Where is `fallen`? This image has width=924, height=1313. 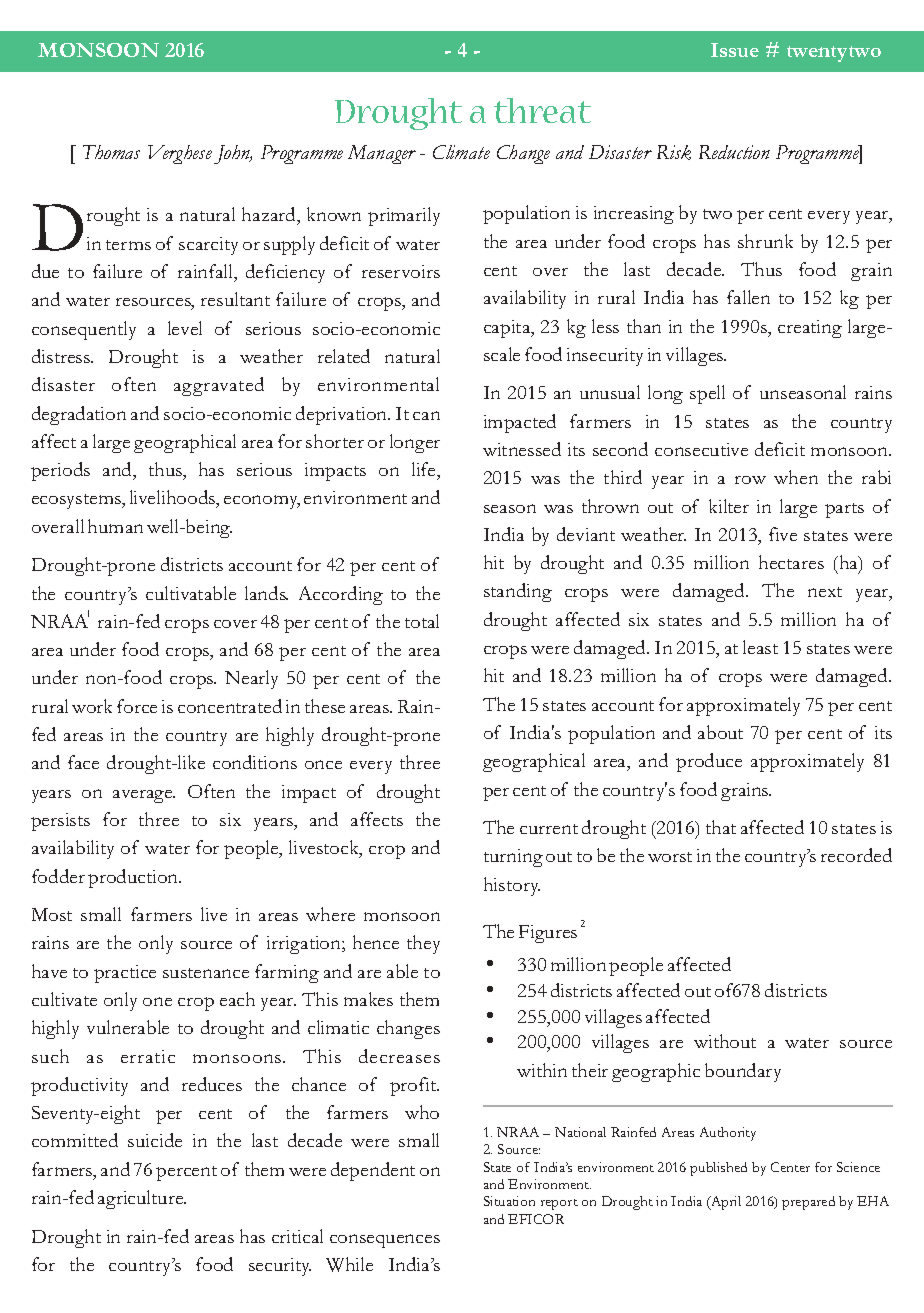
fallen is located at coordinates (748, 297).
